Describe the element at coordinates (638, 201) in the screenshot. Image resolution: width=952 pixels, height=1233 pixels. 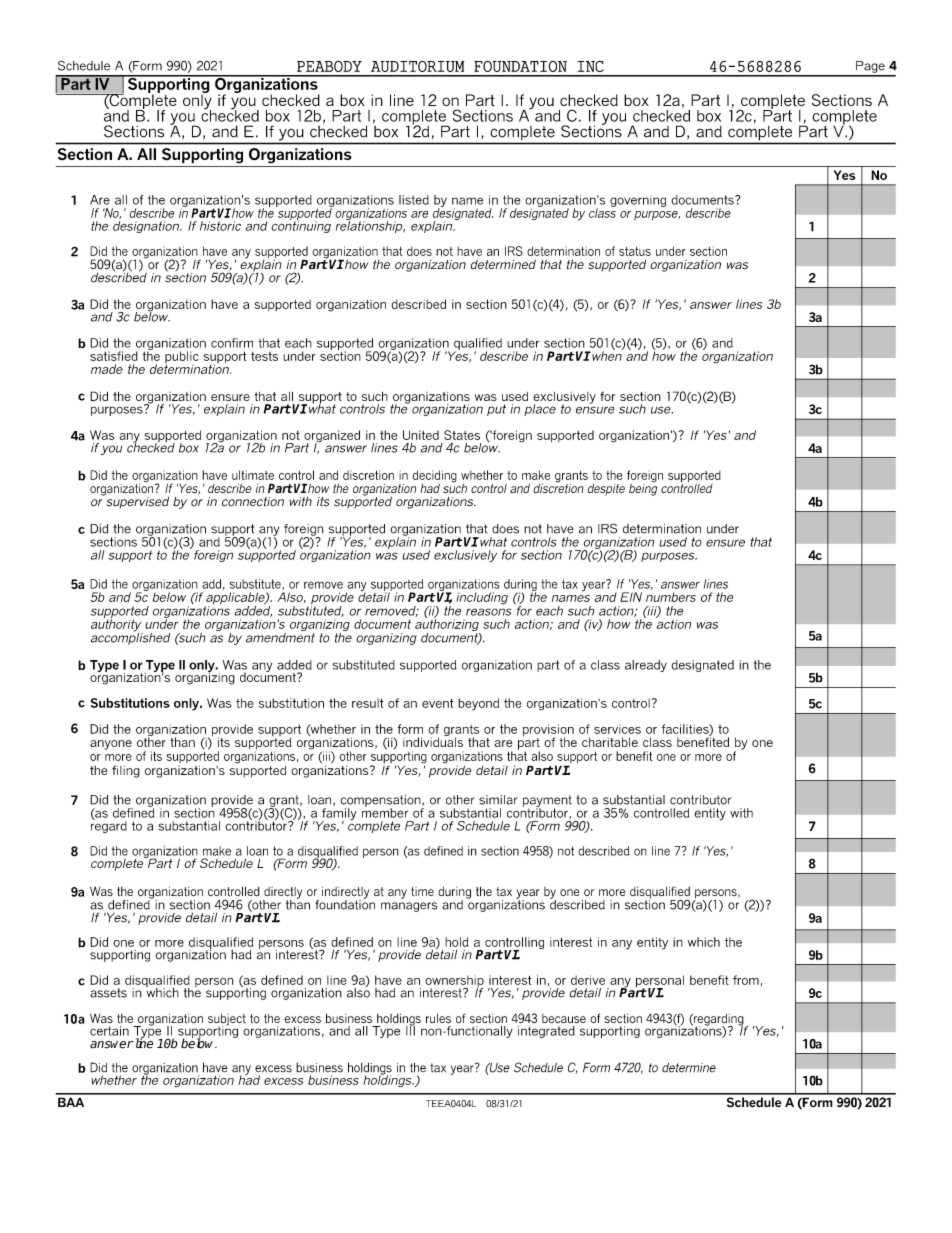
I see `governing` at that location.
